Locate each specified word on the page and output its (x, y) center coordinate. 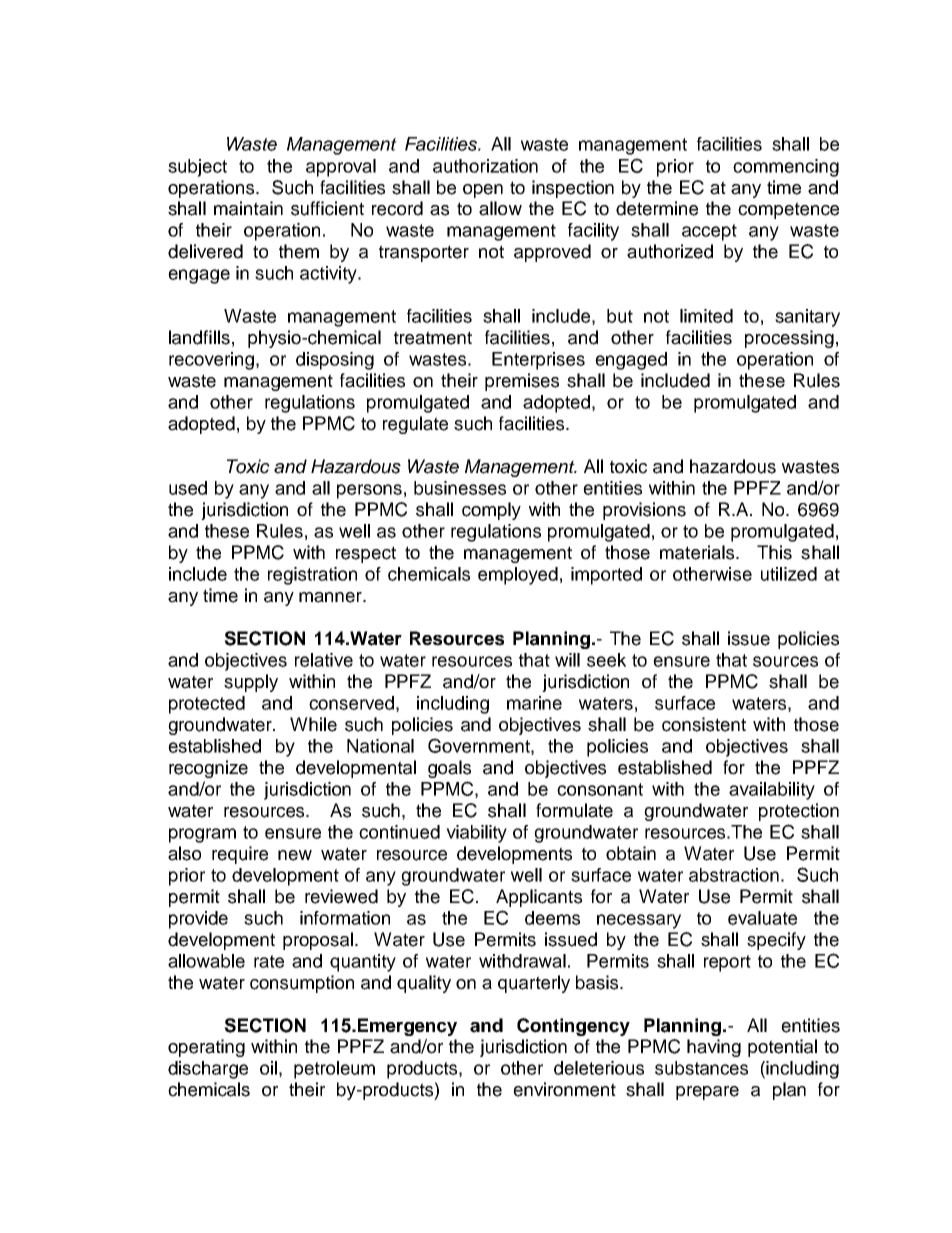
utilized (789, 574)
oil (268, 1068)
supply (251, 683)
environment (564, 1089)
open (483, 191)
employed (518, 576)
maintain (248, 208)
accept (709, 232)
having (714, 1048)
